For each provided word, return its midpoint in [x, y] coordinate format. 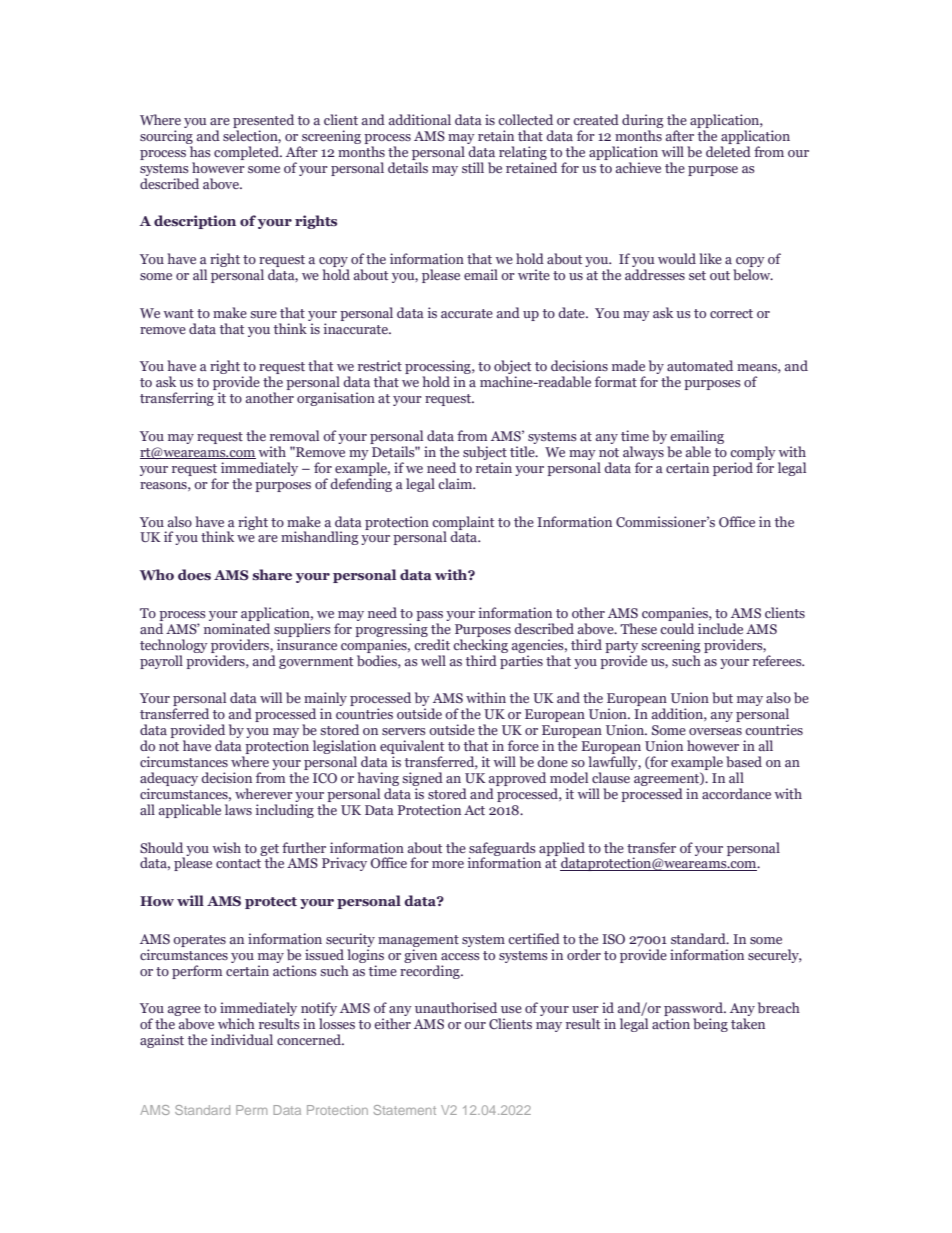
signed [422, 779]
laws [238, 809]
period [733, 469]
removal [294, 435]
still [473, 167]
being [710, 1025]
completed [247, 153]
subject [485, 453]
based [744, 761]
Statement [404, 1110]
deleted [728, 151]
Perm [251, 1110]
